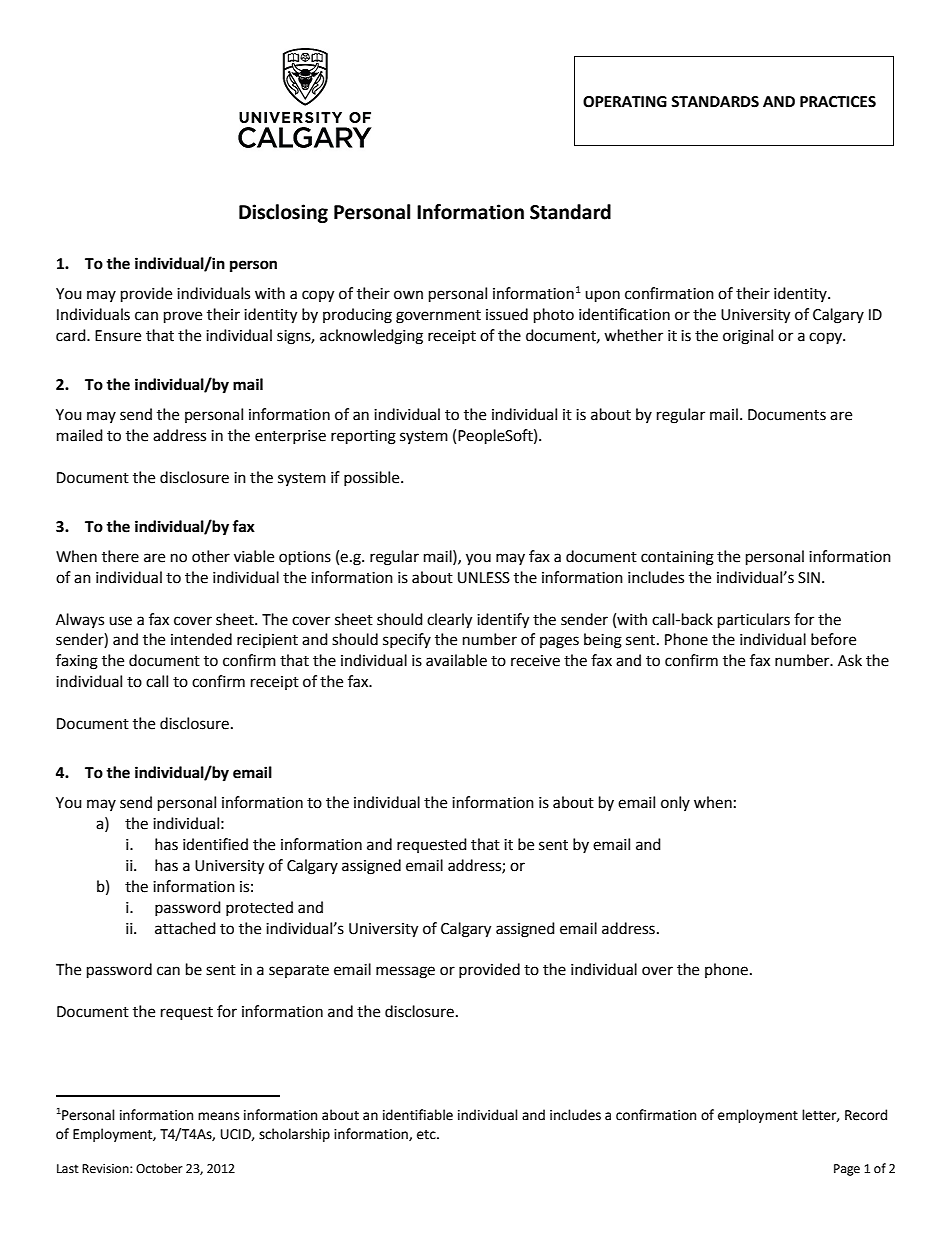 The width and height of the screenshot is (952, 1233). What do you see at coordinates (159, 1168) in the screenshot?
I see `October` at bounding box center [159, 1168].
